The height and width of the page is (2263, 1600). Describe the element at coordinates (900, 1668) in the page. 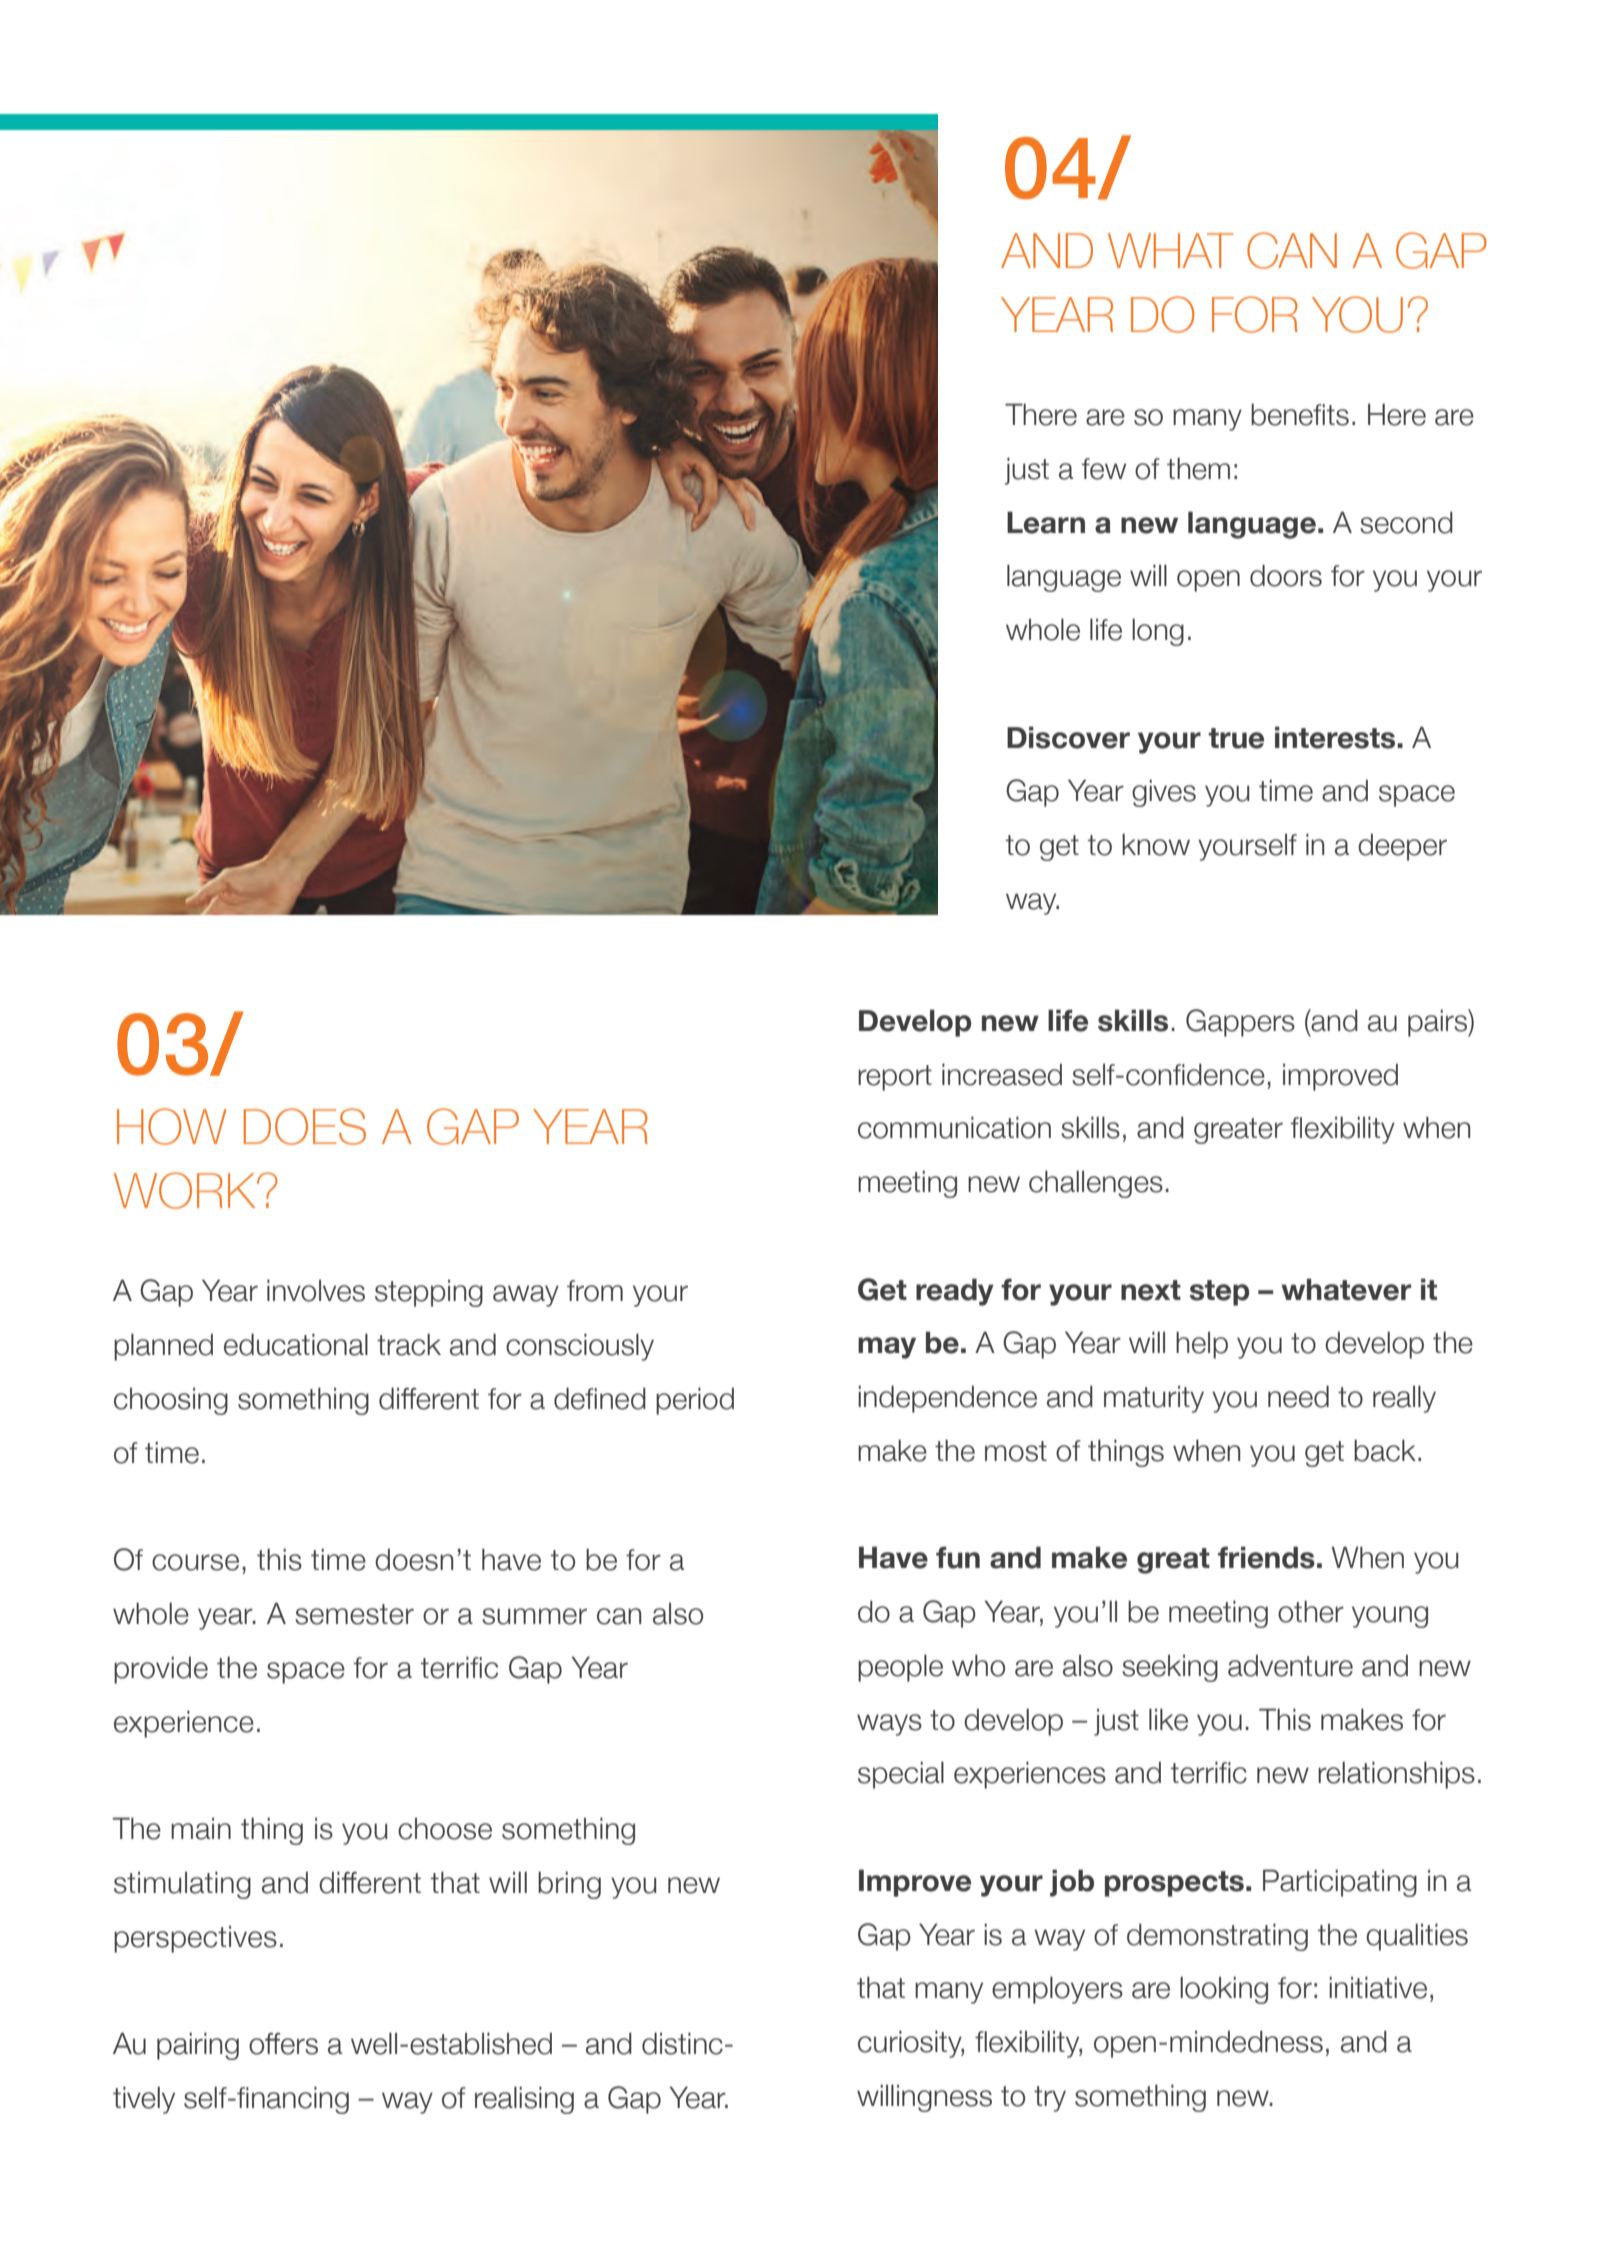

I see `people` at that location.
